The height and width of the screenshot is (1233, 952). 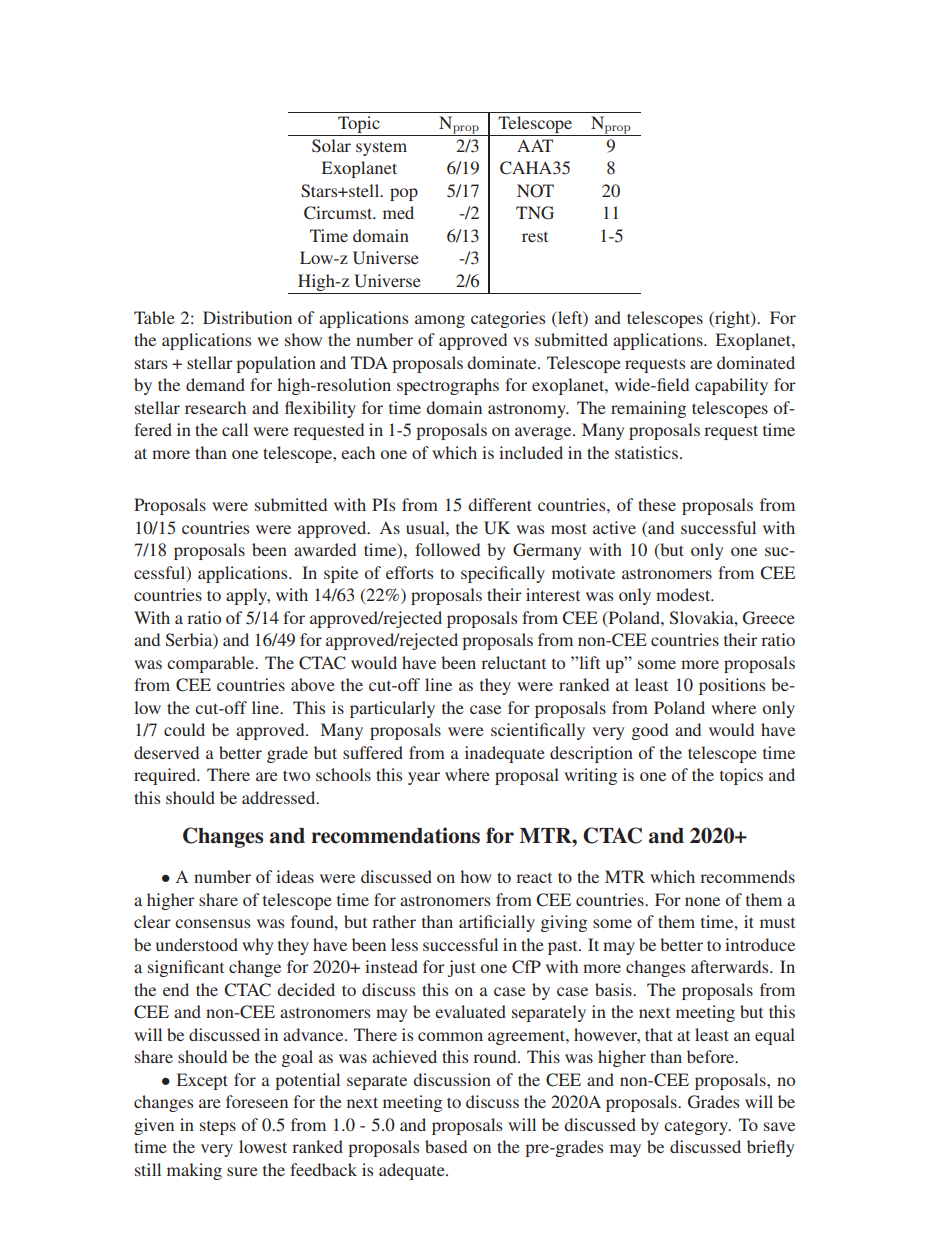 What do you see at coordinates (732, 686) in the screenshot?
I see `positions` at bounding box center [732, 686].
